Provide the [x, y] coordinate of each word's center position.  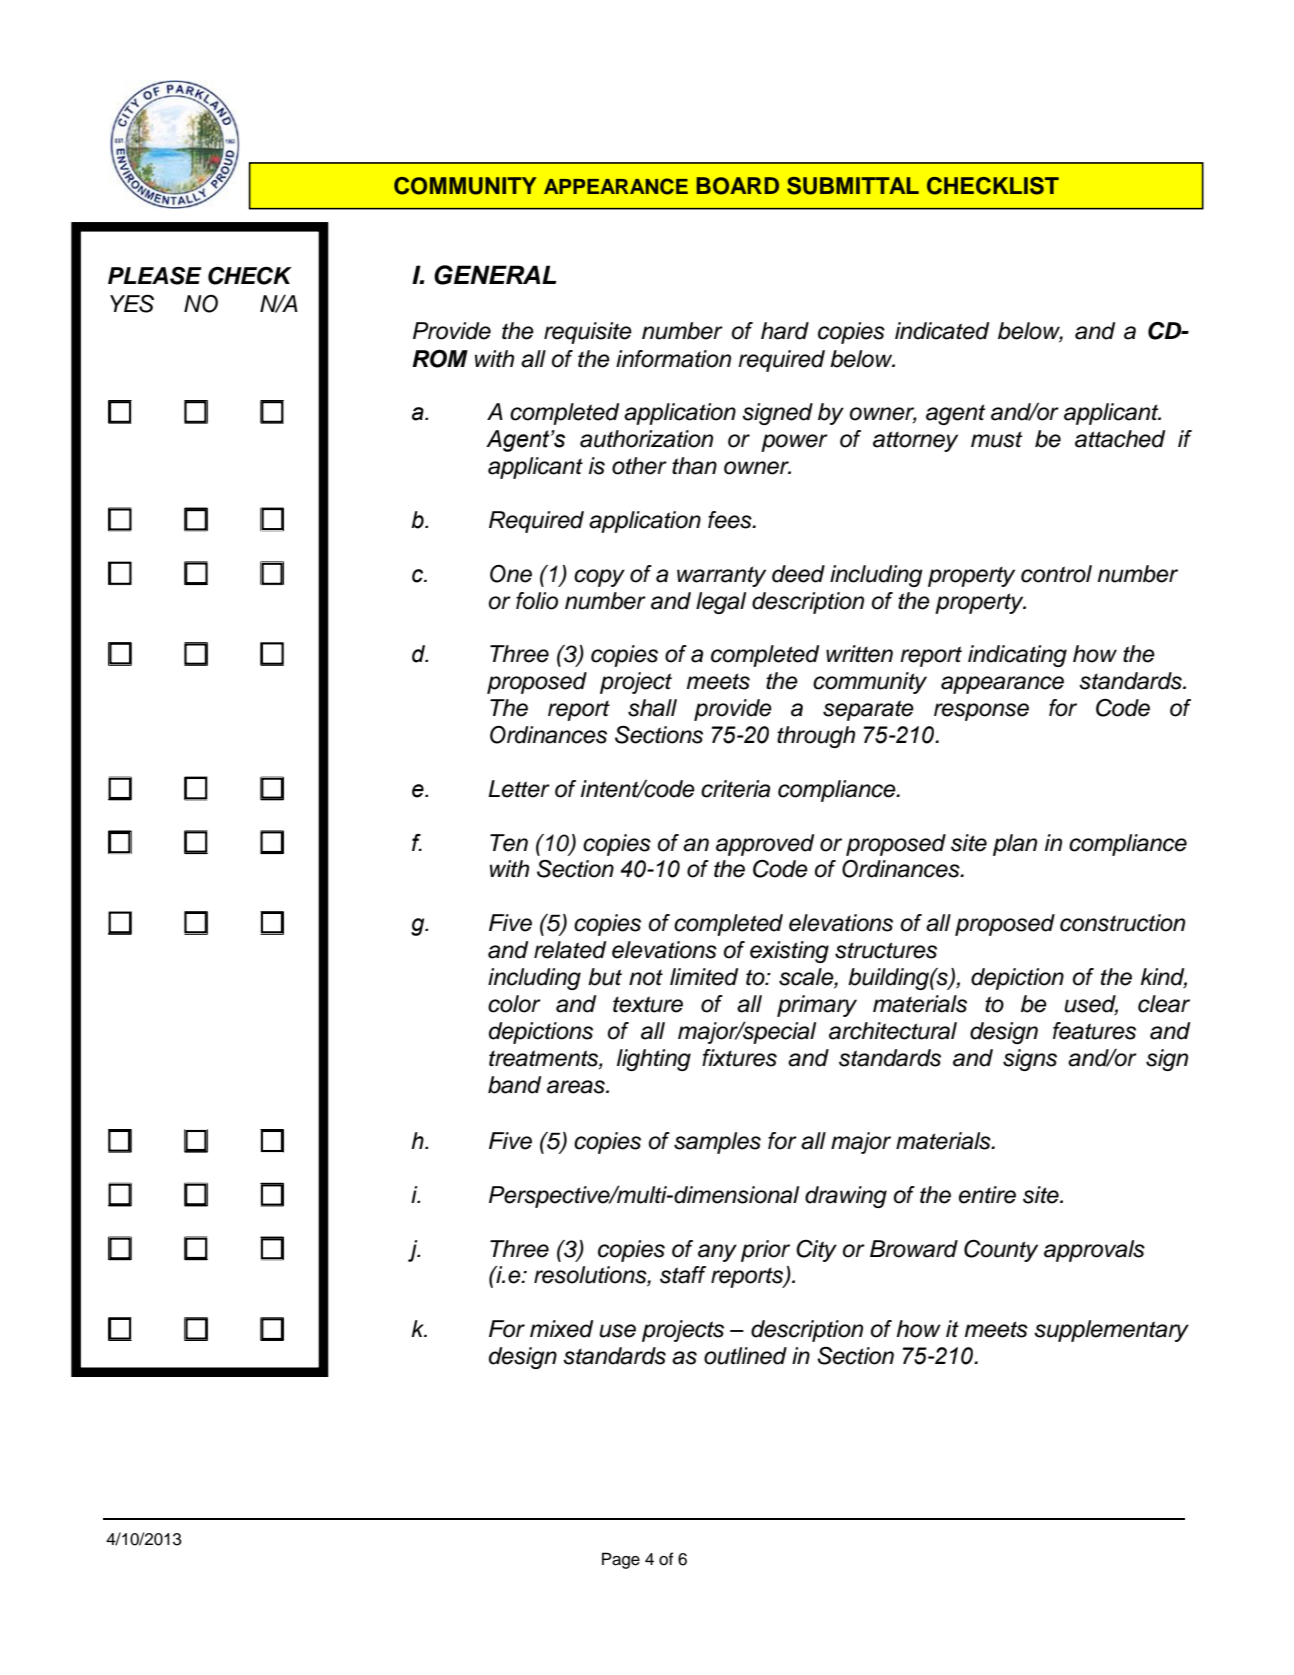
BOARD [737, 186]
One [511, 574]
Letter [519, 789]
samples [717, 1143]
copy [599, 578]
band [514, 1085]
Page [621, 1560]
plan [1015, 845]
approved [765, 845]
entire [987, 1195]
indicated [942, 331]
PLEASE [155, 276]
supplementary [1111, 1331]
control [1056, 574]
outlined [745, 1356]
